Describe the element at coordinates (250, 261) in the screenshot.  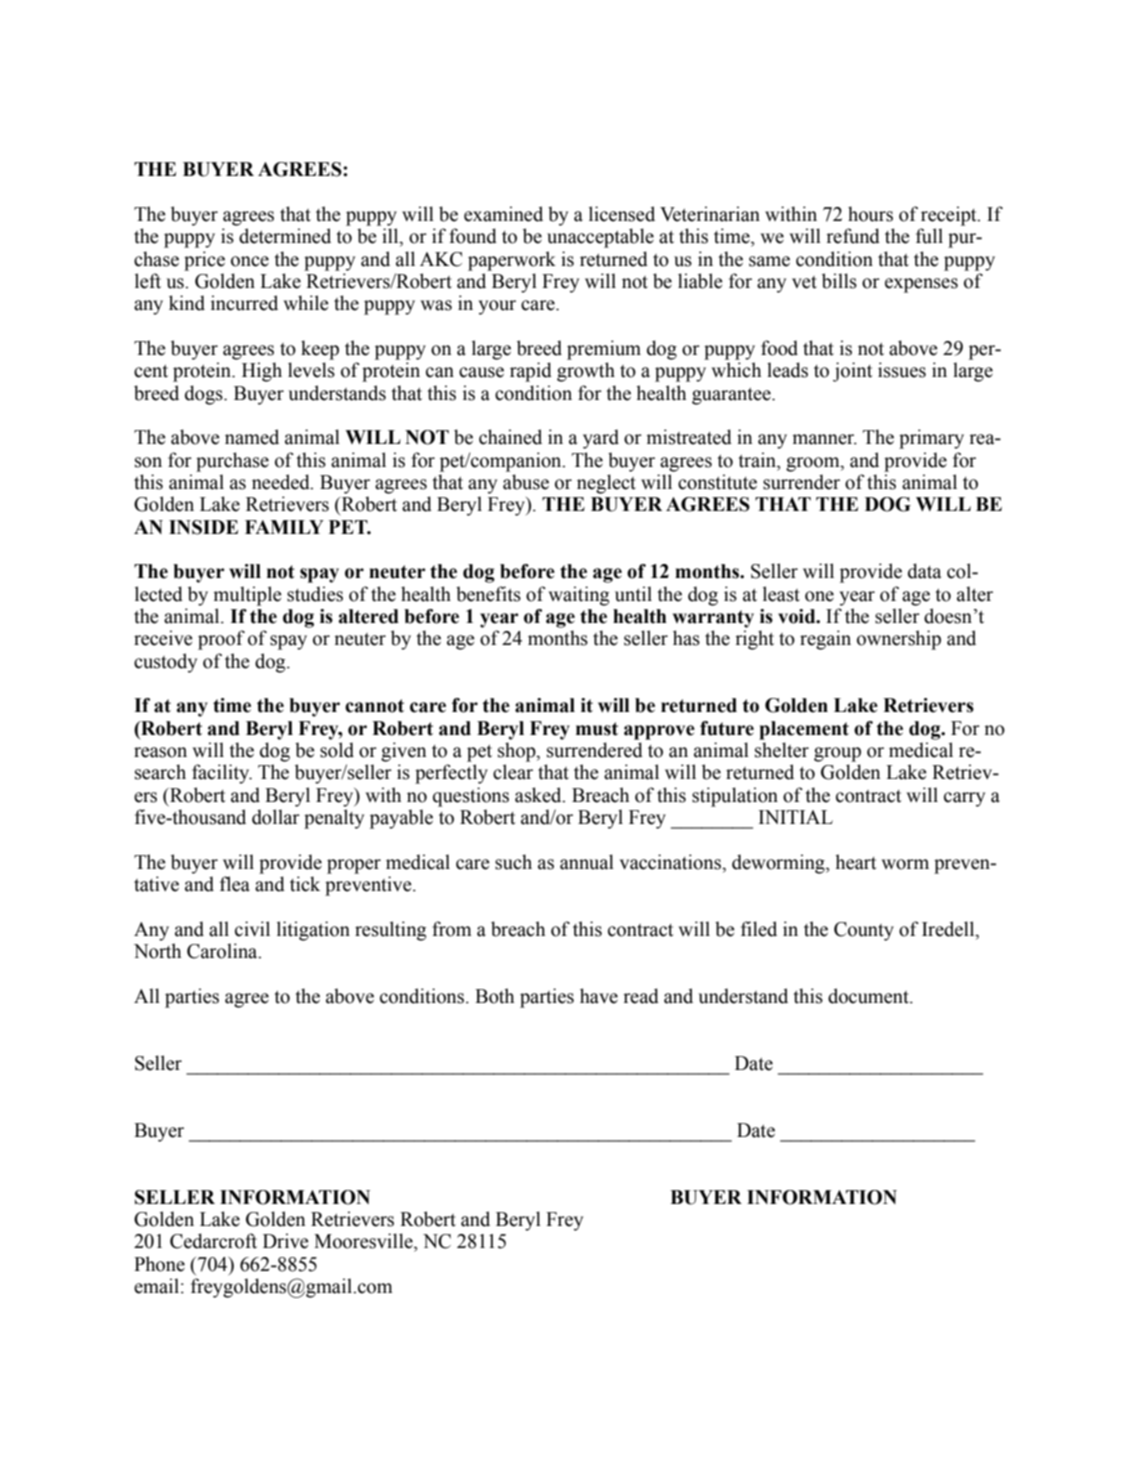
I see `once` at that location.
